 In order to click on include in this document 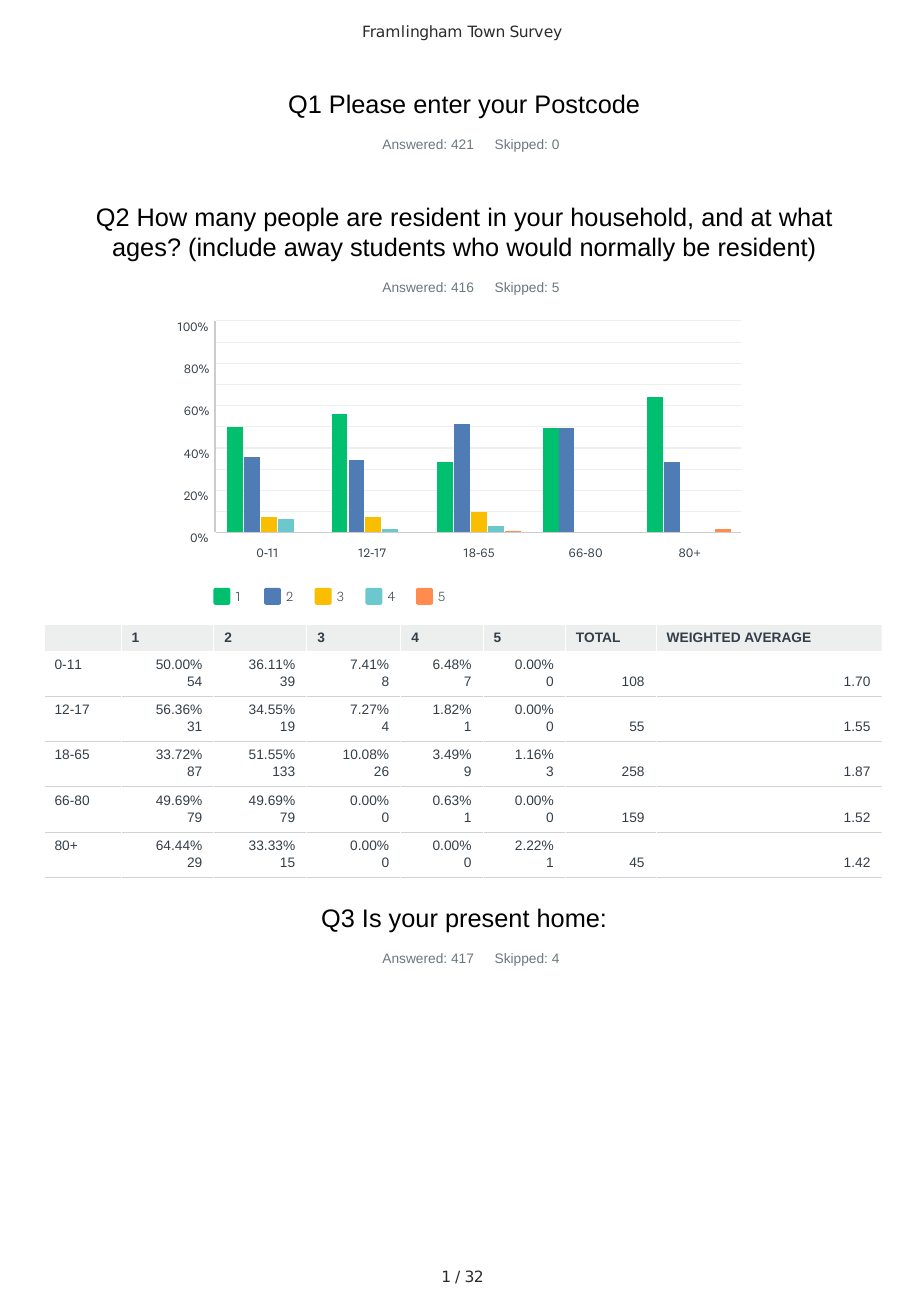, I will do `click(237, 247)`.
